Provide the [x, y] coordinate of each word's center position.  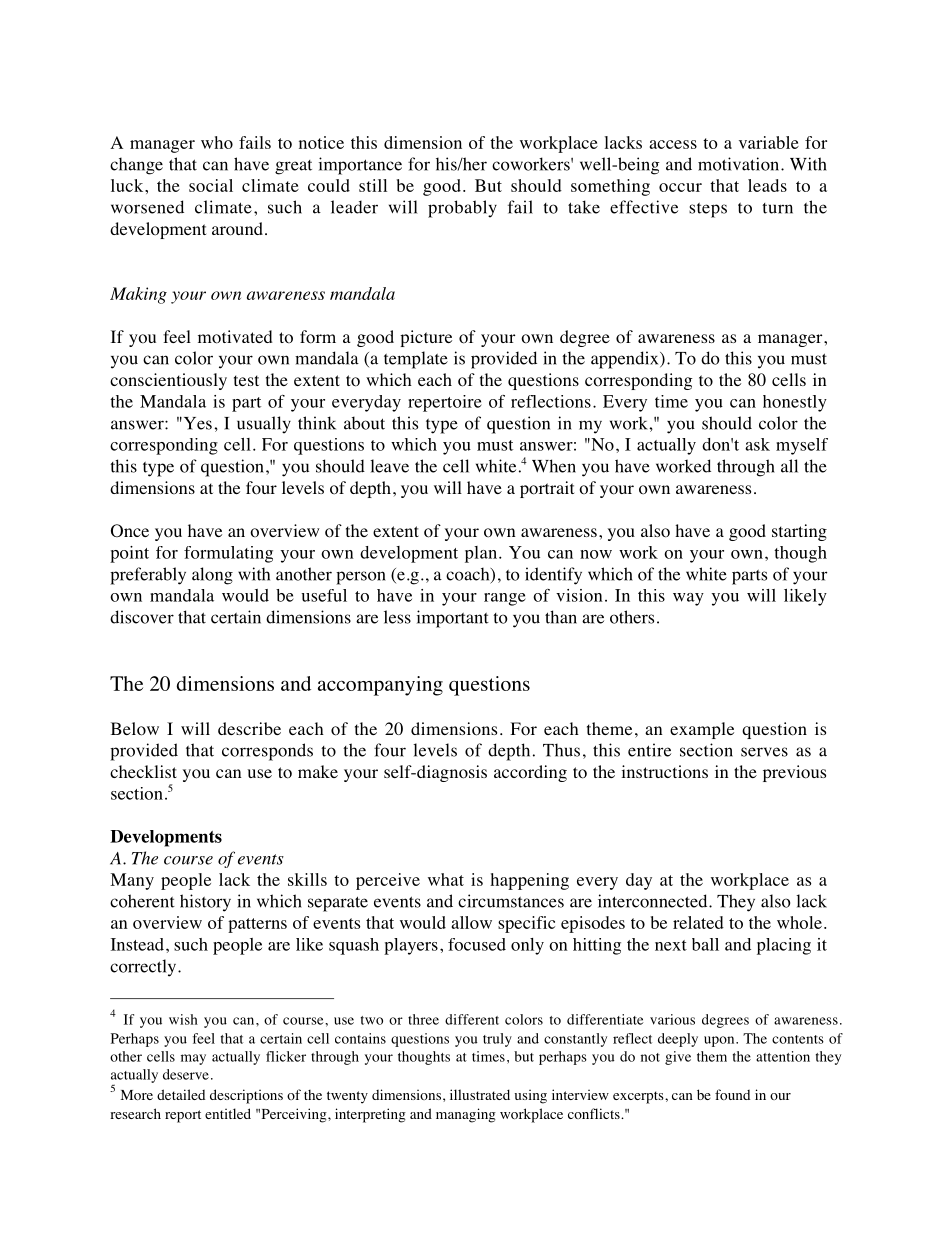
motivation [740, 164]
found [732, 1094]
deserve [186, 1074]
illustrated [480, 1094]
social [211, 185]
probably [462, 209]
